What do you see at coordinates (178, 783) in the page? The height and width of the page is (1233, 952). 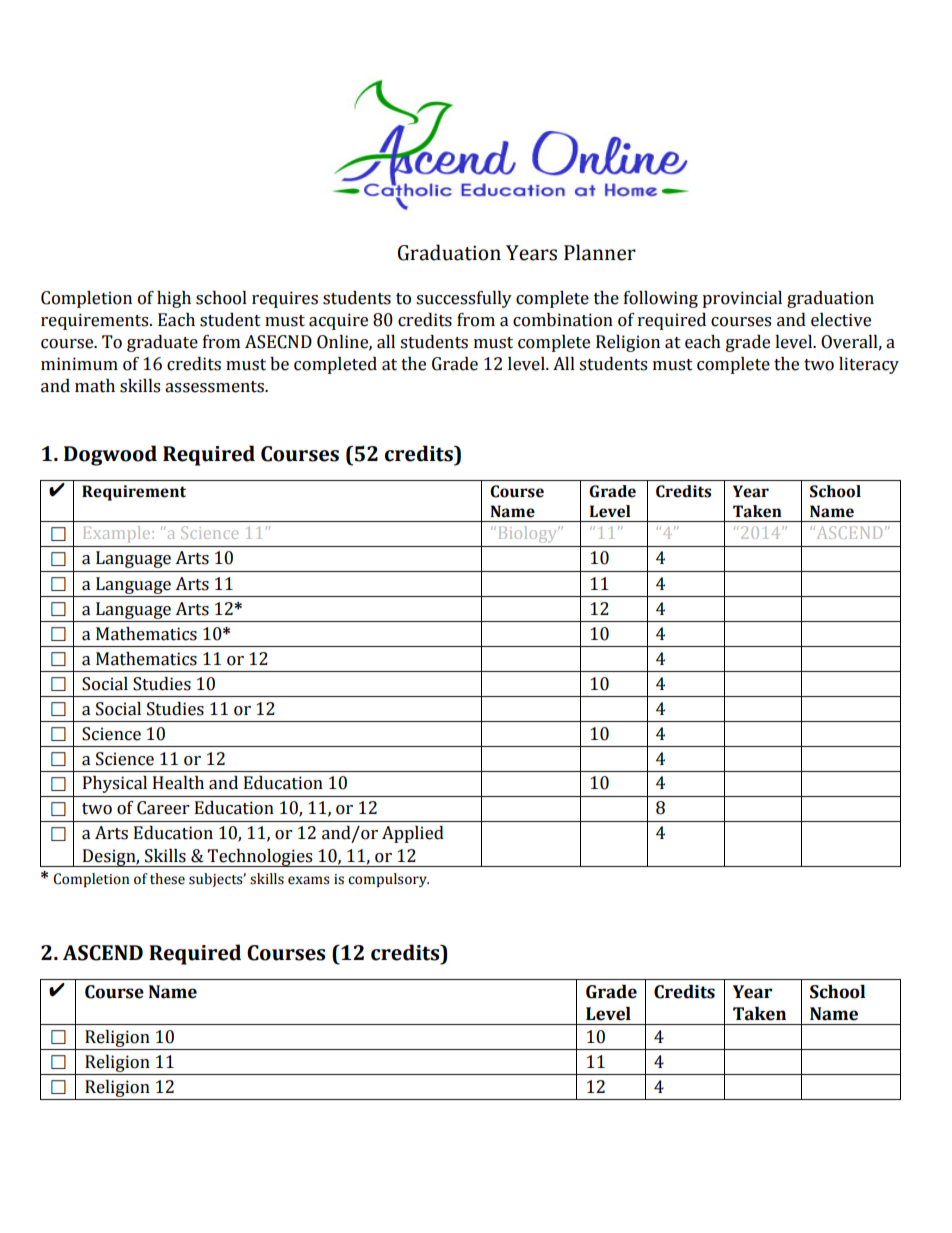 I see `Health` at bounding box center [178, 783].
